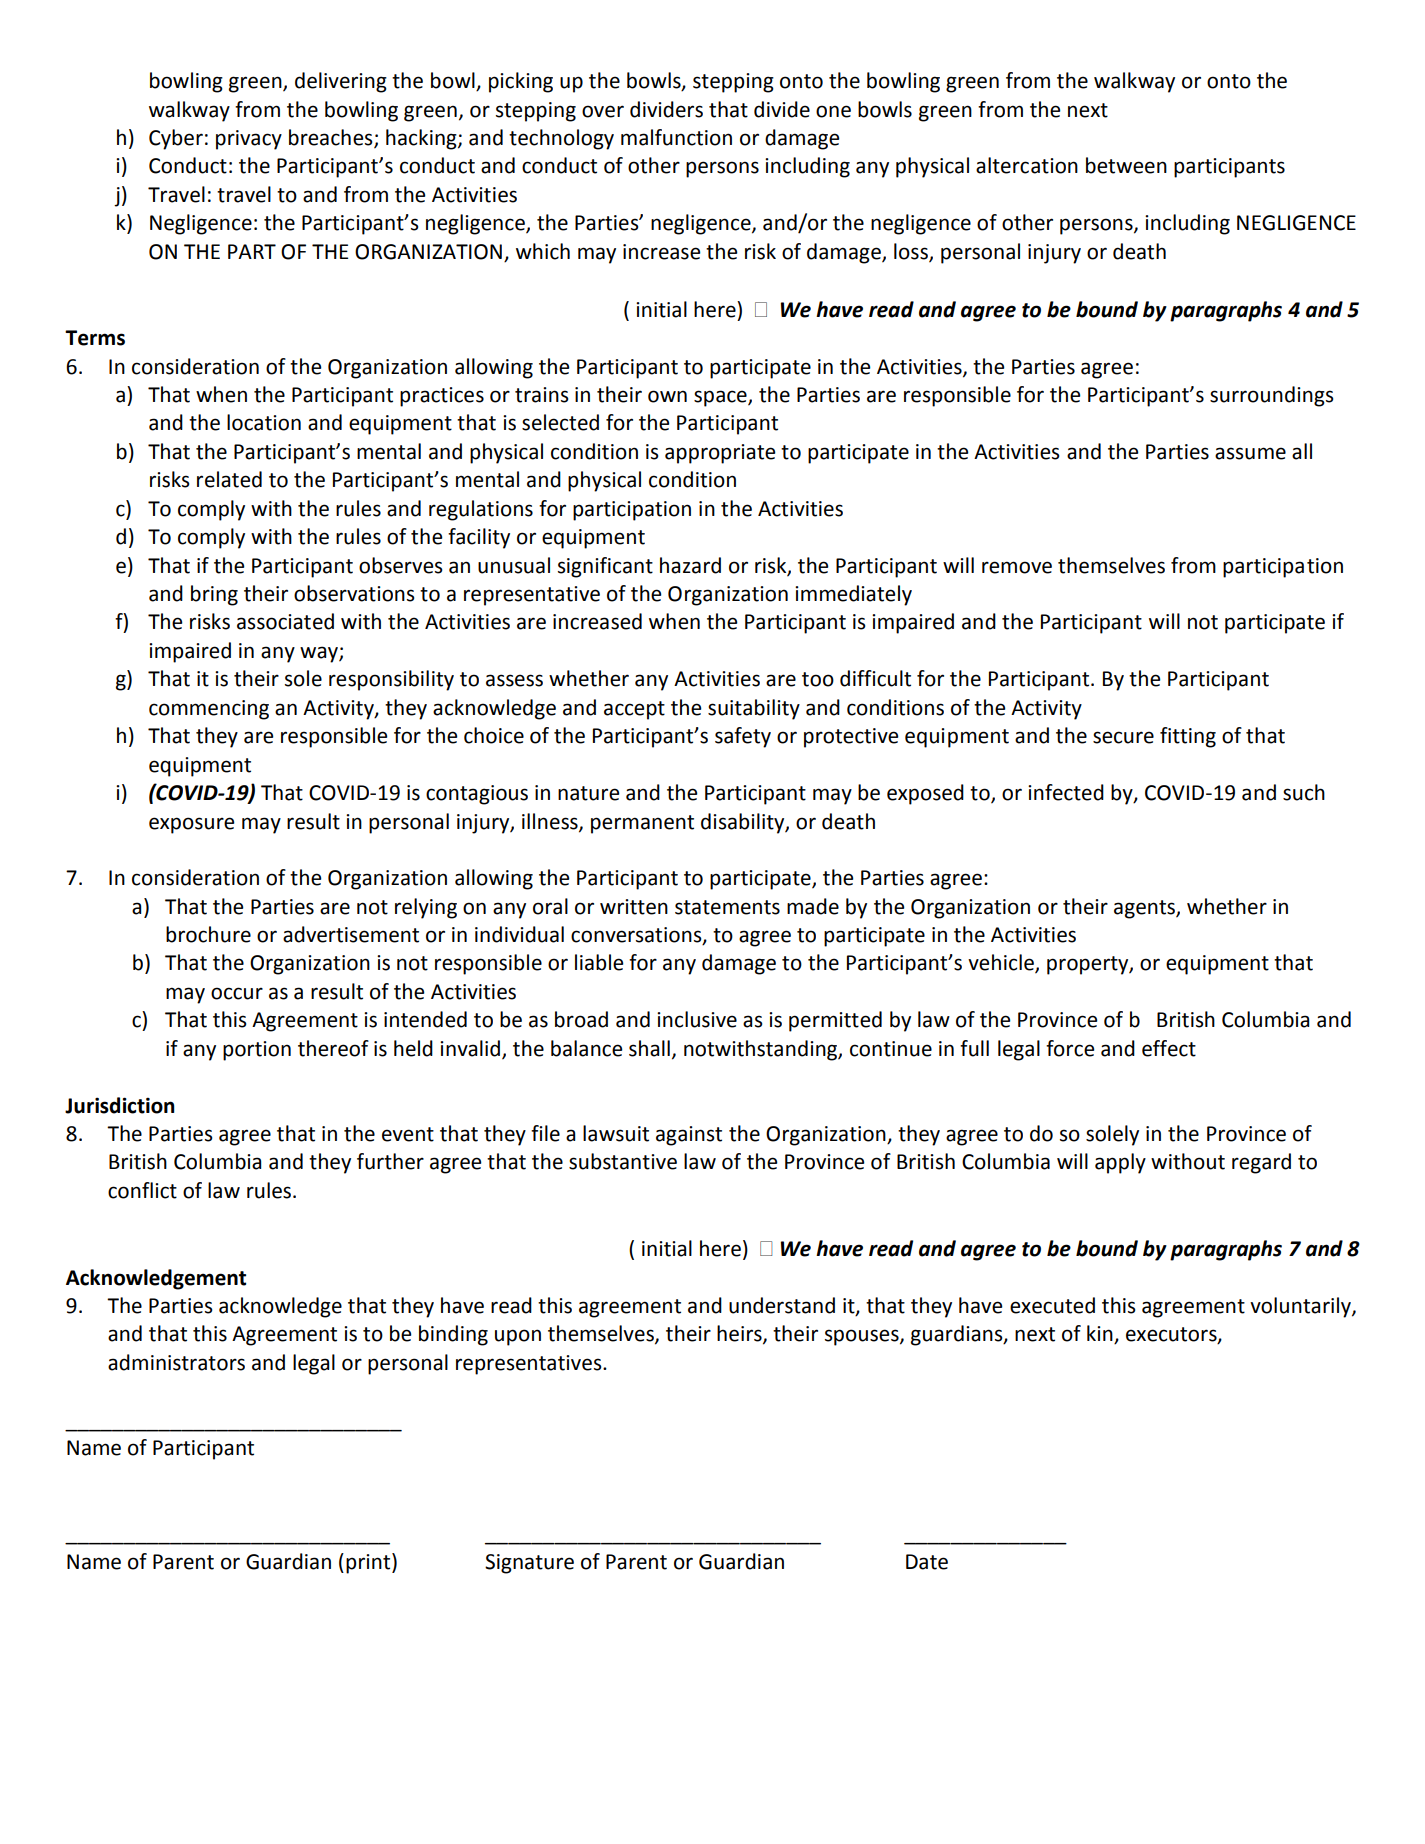  I want to click on hazard, so click(690, 565).
